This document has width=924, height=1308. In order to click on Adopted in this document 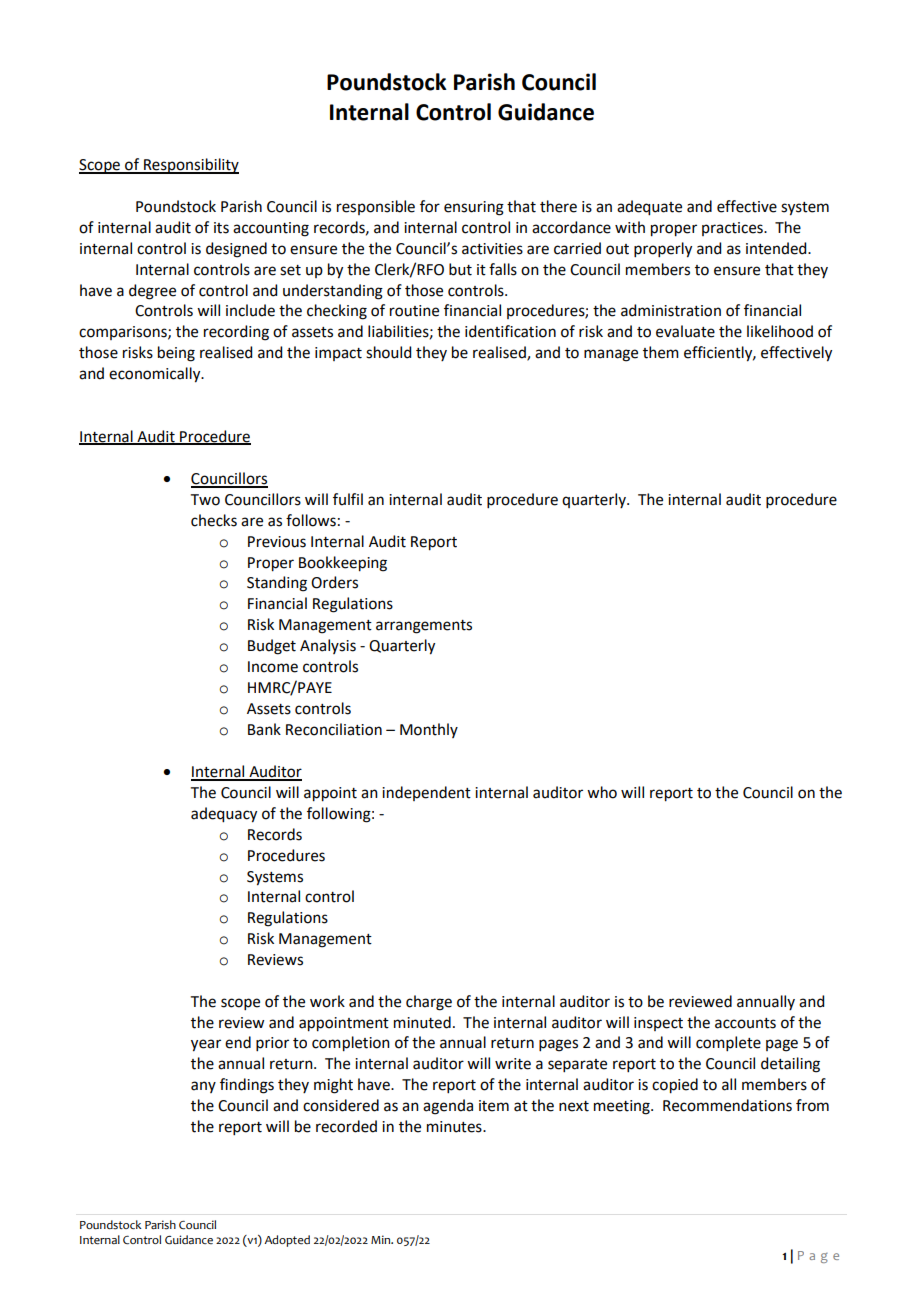, I will do `click(287, 1241)`.
